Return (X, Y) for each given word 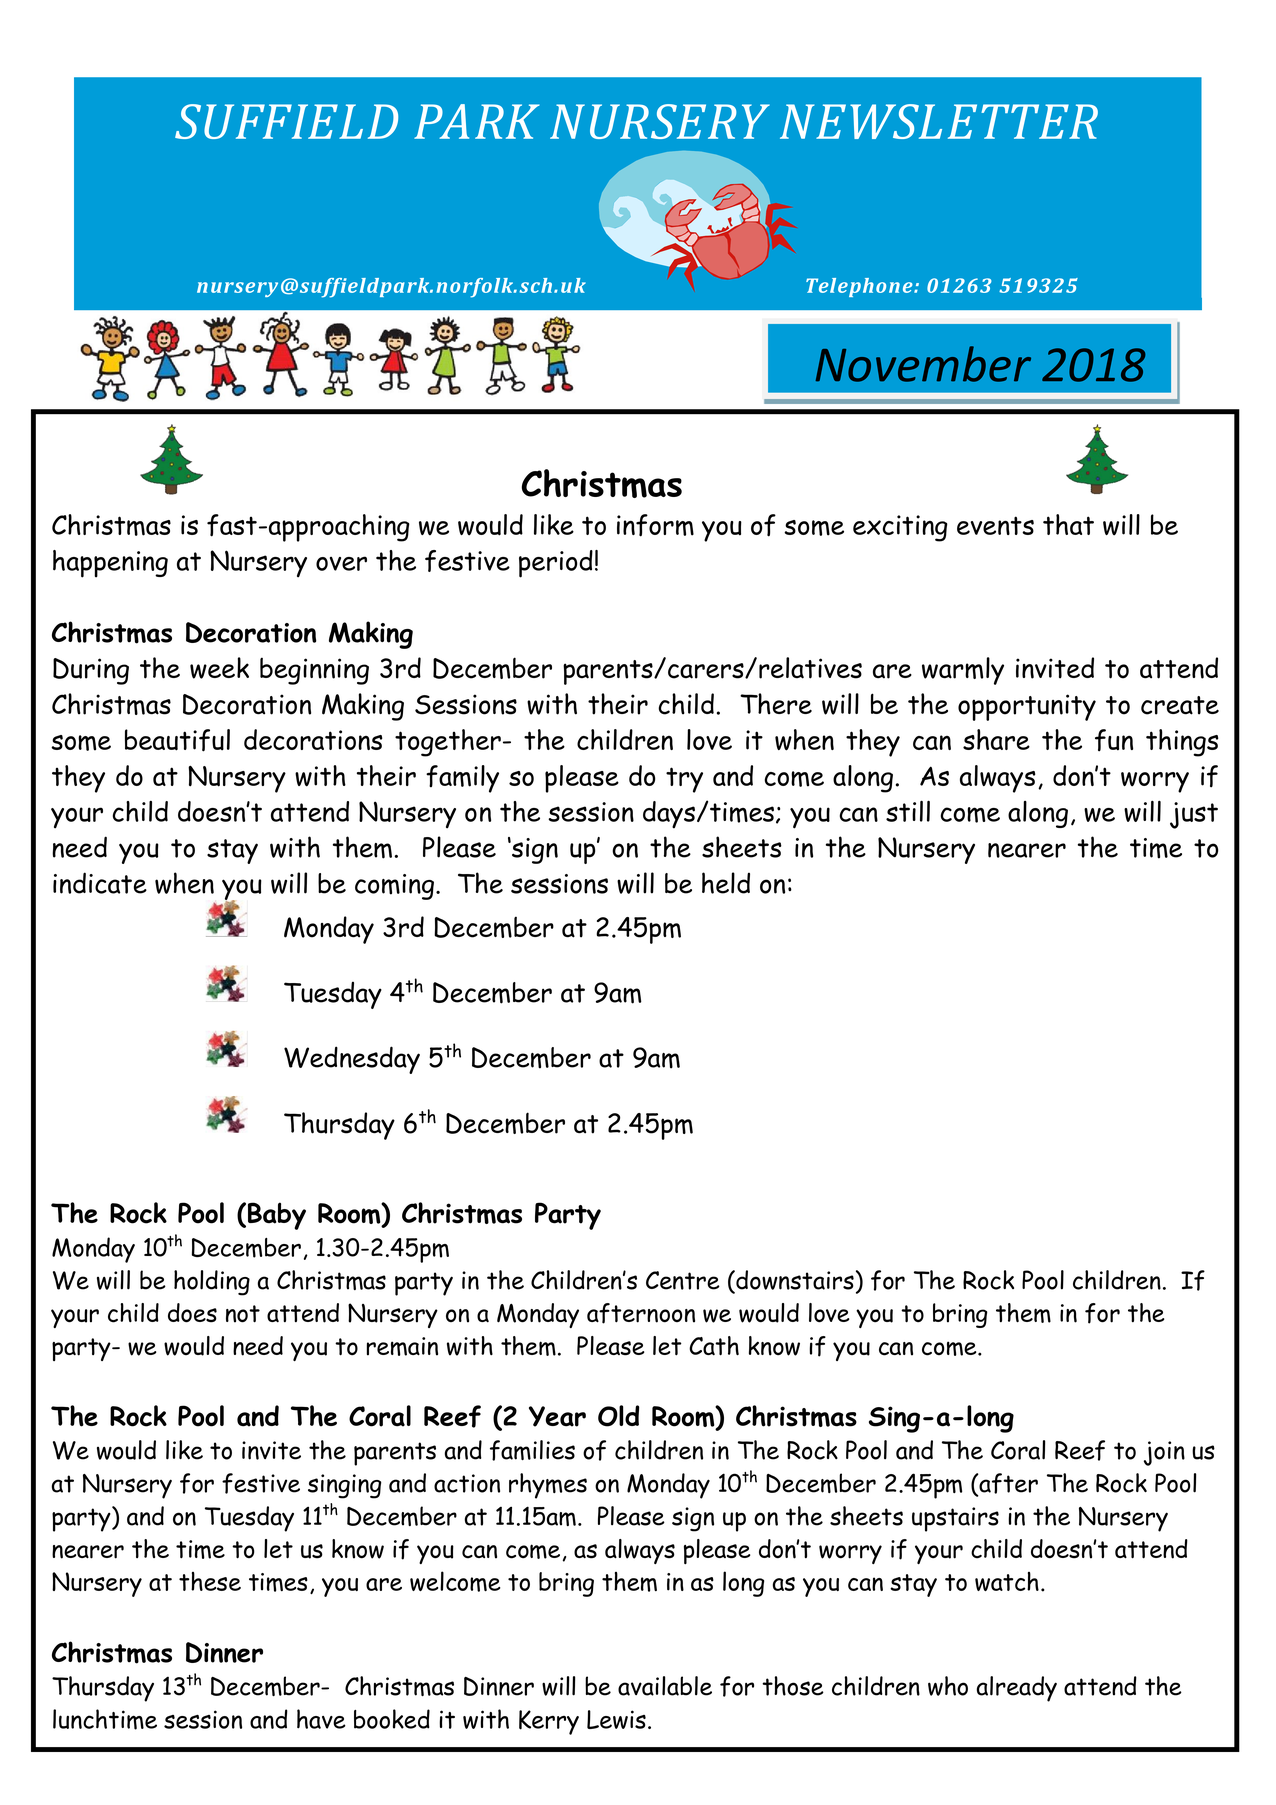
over (341, 563)
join (1164, 1453)
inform (655, 525)
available (665, 1686)
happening (110, 564)
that (1068, 524)
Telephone (860, 287)
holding (212, 1283)
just (1194, 815)
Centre (683, 1280)
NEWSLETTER (939, 121)
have (321, 1719)
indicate (100, 883)
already (1017, 1689)
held (726, 883)
